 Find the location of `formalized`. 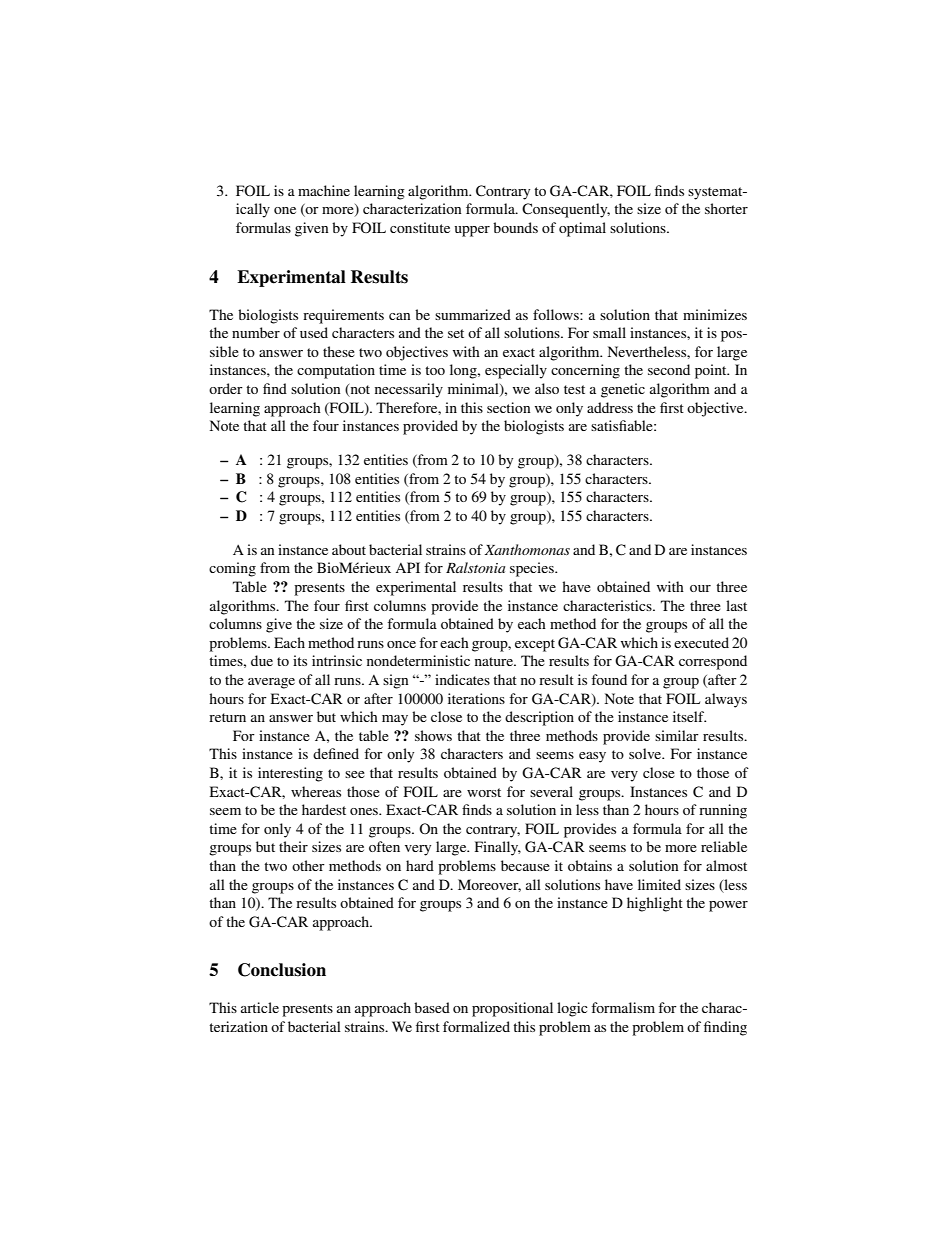

formalized is located at coordinates (476, 1026).
